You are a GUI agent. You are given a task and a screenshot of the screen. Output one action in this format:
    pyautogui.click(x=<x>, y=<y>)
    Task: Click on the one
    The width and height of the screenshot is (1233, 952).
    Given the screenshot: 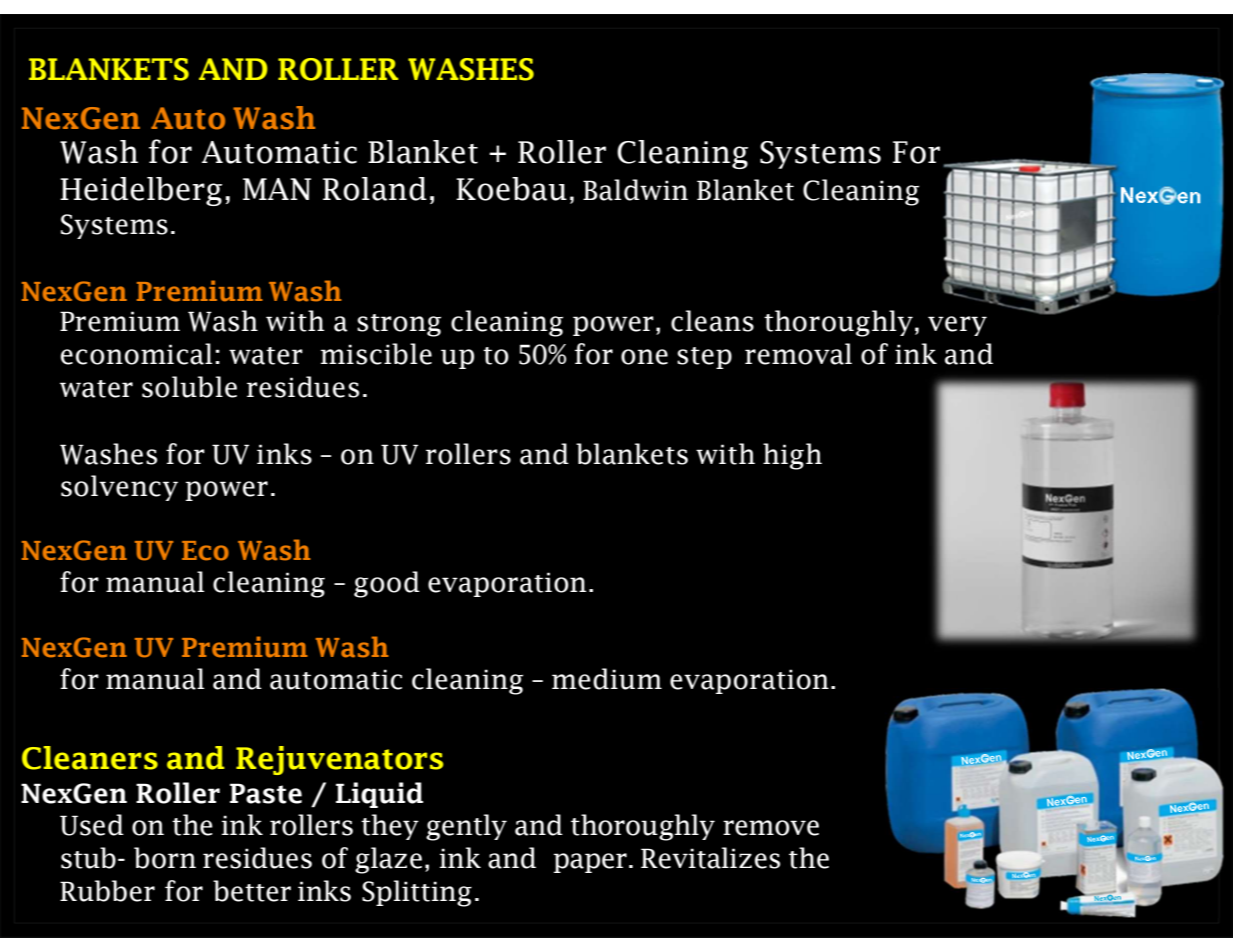 What is the action you would take?
    pyautogui.click(x=644, y=357)
